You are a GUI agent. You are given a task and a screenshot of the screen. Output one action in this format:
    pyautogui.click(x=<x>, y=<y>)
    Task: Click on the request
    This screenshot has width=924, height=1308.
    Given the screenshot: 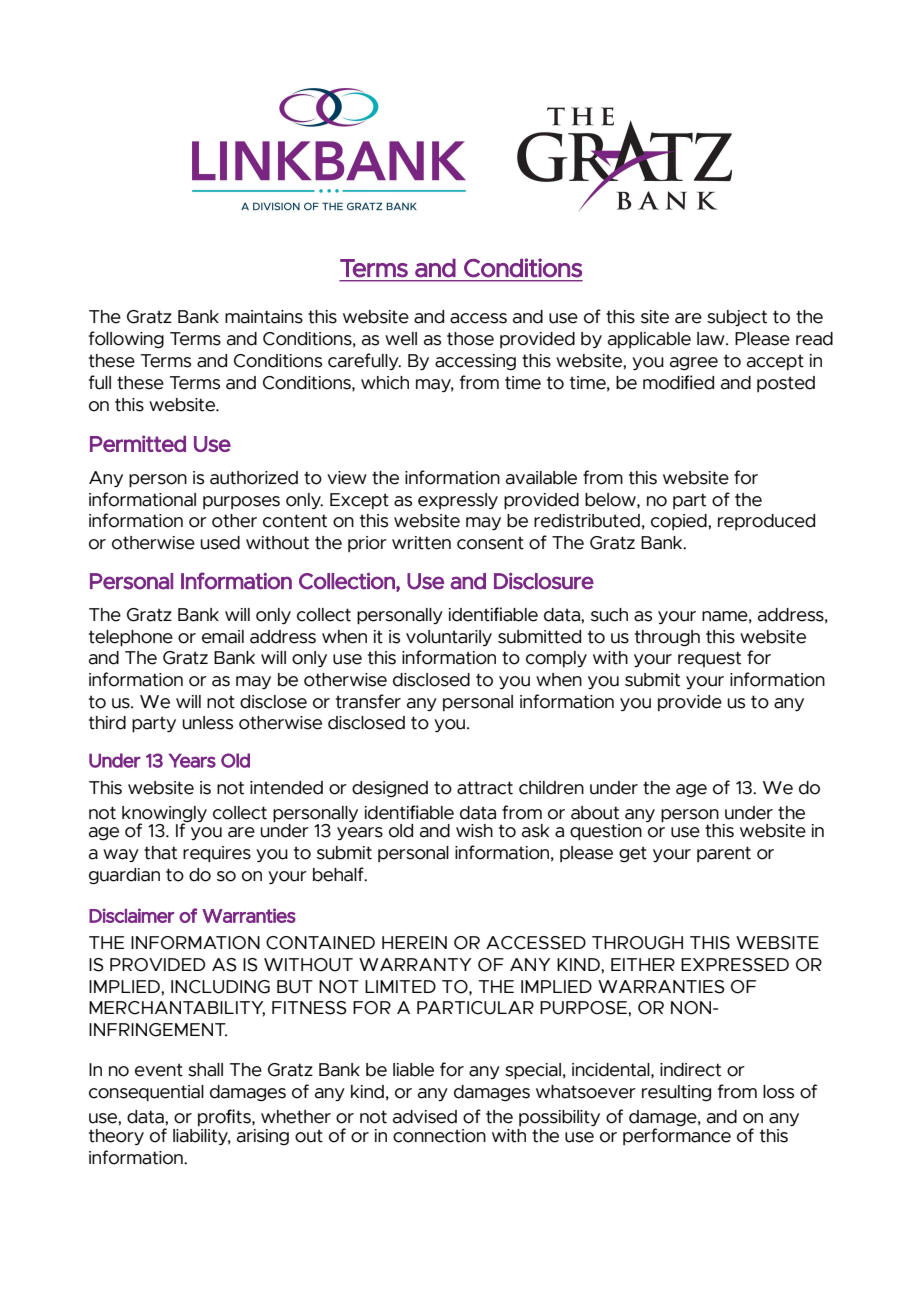 What is the action you would take?
    pyautogui.click(x=709, y=659)
